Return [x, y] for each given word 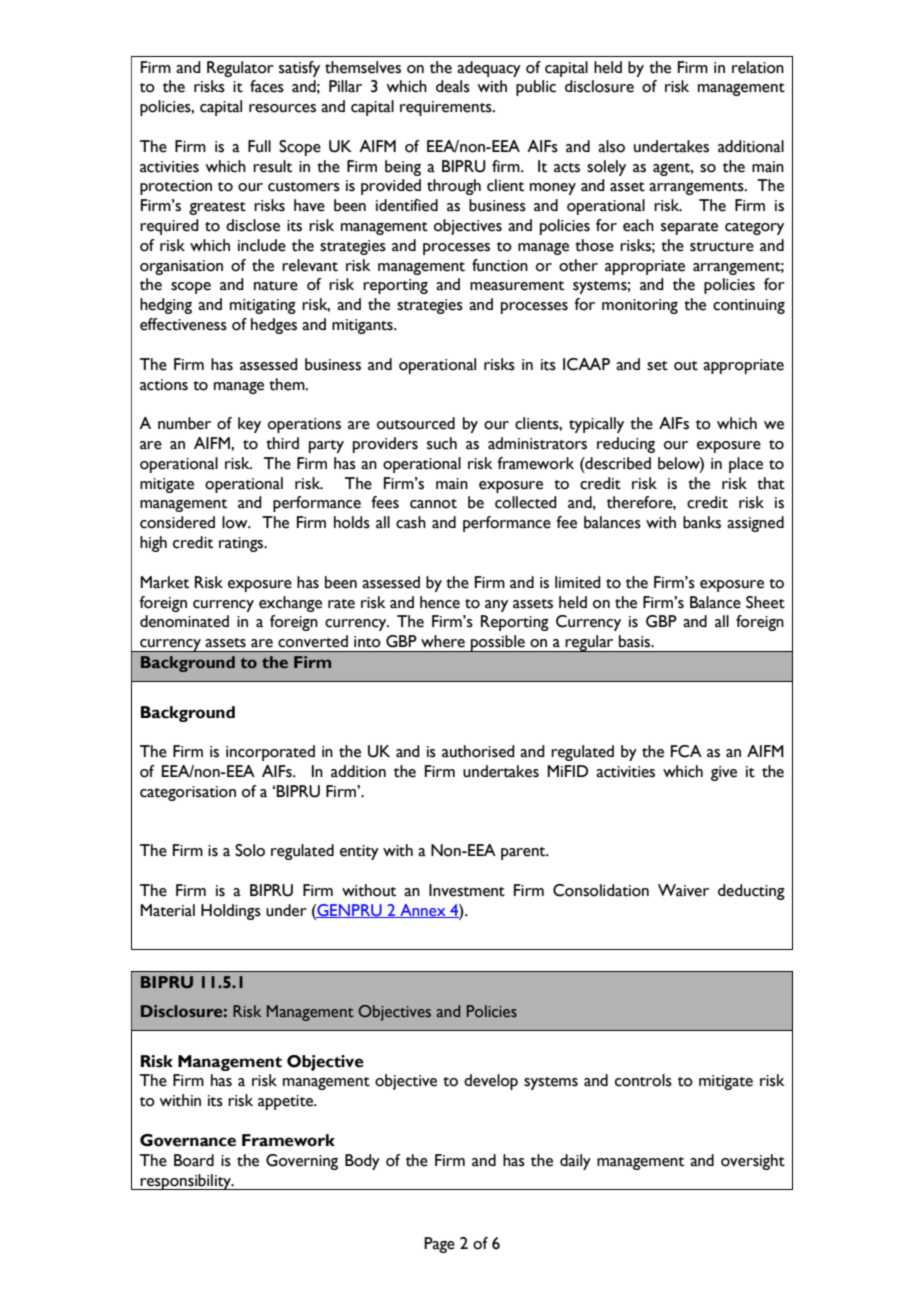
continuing [749, 306]
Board [194, 1160]
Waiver [683, 890]
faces [267, 86]
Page [439, 1245]
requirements [447, 108]
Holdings [231, 912]
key [249, 425]
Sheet [765, 602]
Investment [467, 890]
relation [758, 67]
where [443, 641]
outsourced [416, 423]
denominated [184, 621]
